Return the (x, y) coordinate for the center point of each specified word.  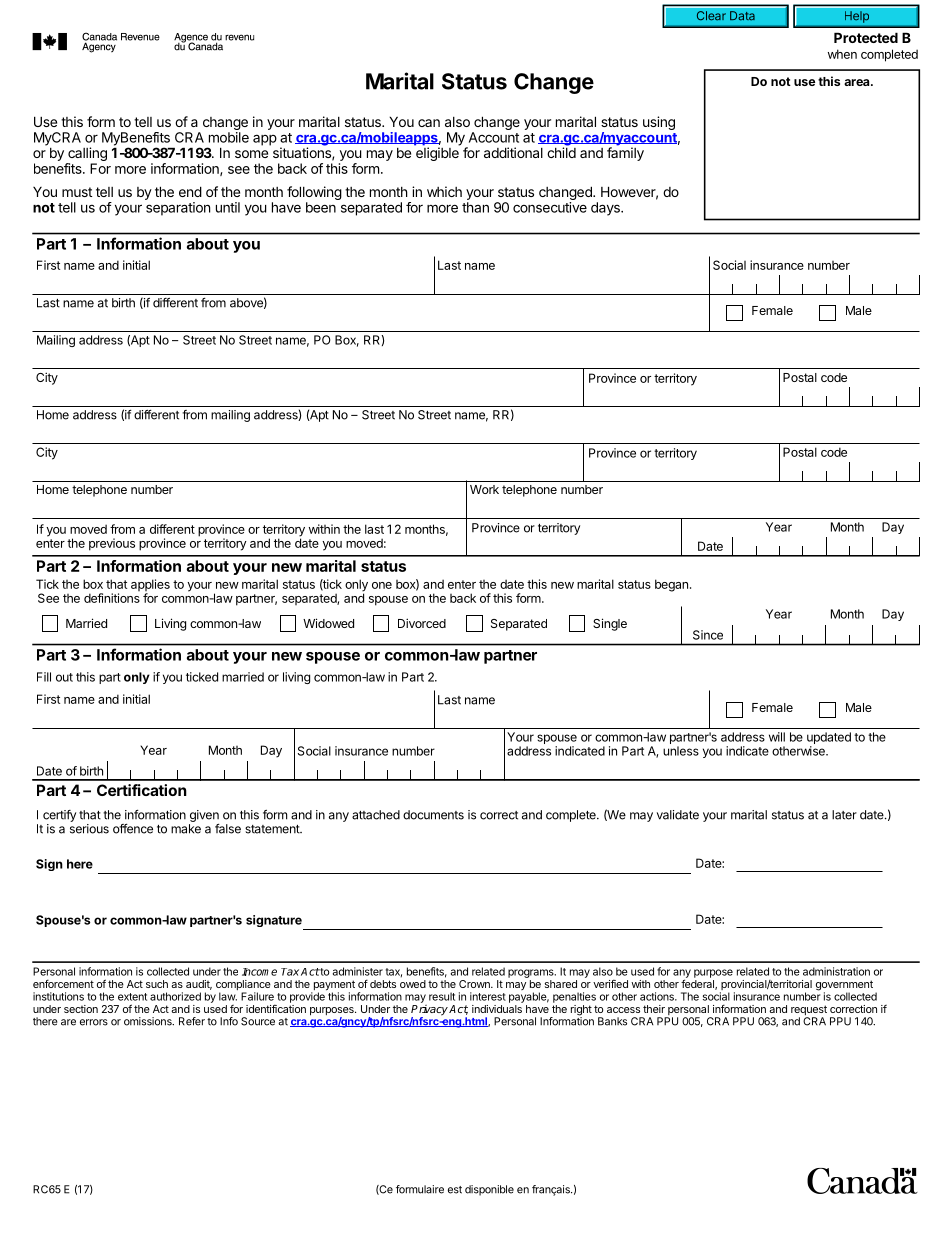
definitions (112, 598)
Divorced (422, 623)
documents (433, 815)
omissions (149, 1021)
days (606, 209)
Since (708, 635)
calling (86, 155)
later (844, 815)
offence (133, 829)
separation (178, 209)
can (429, 123)
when (842, 54)
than (475, 207)
